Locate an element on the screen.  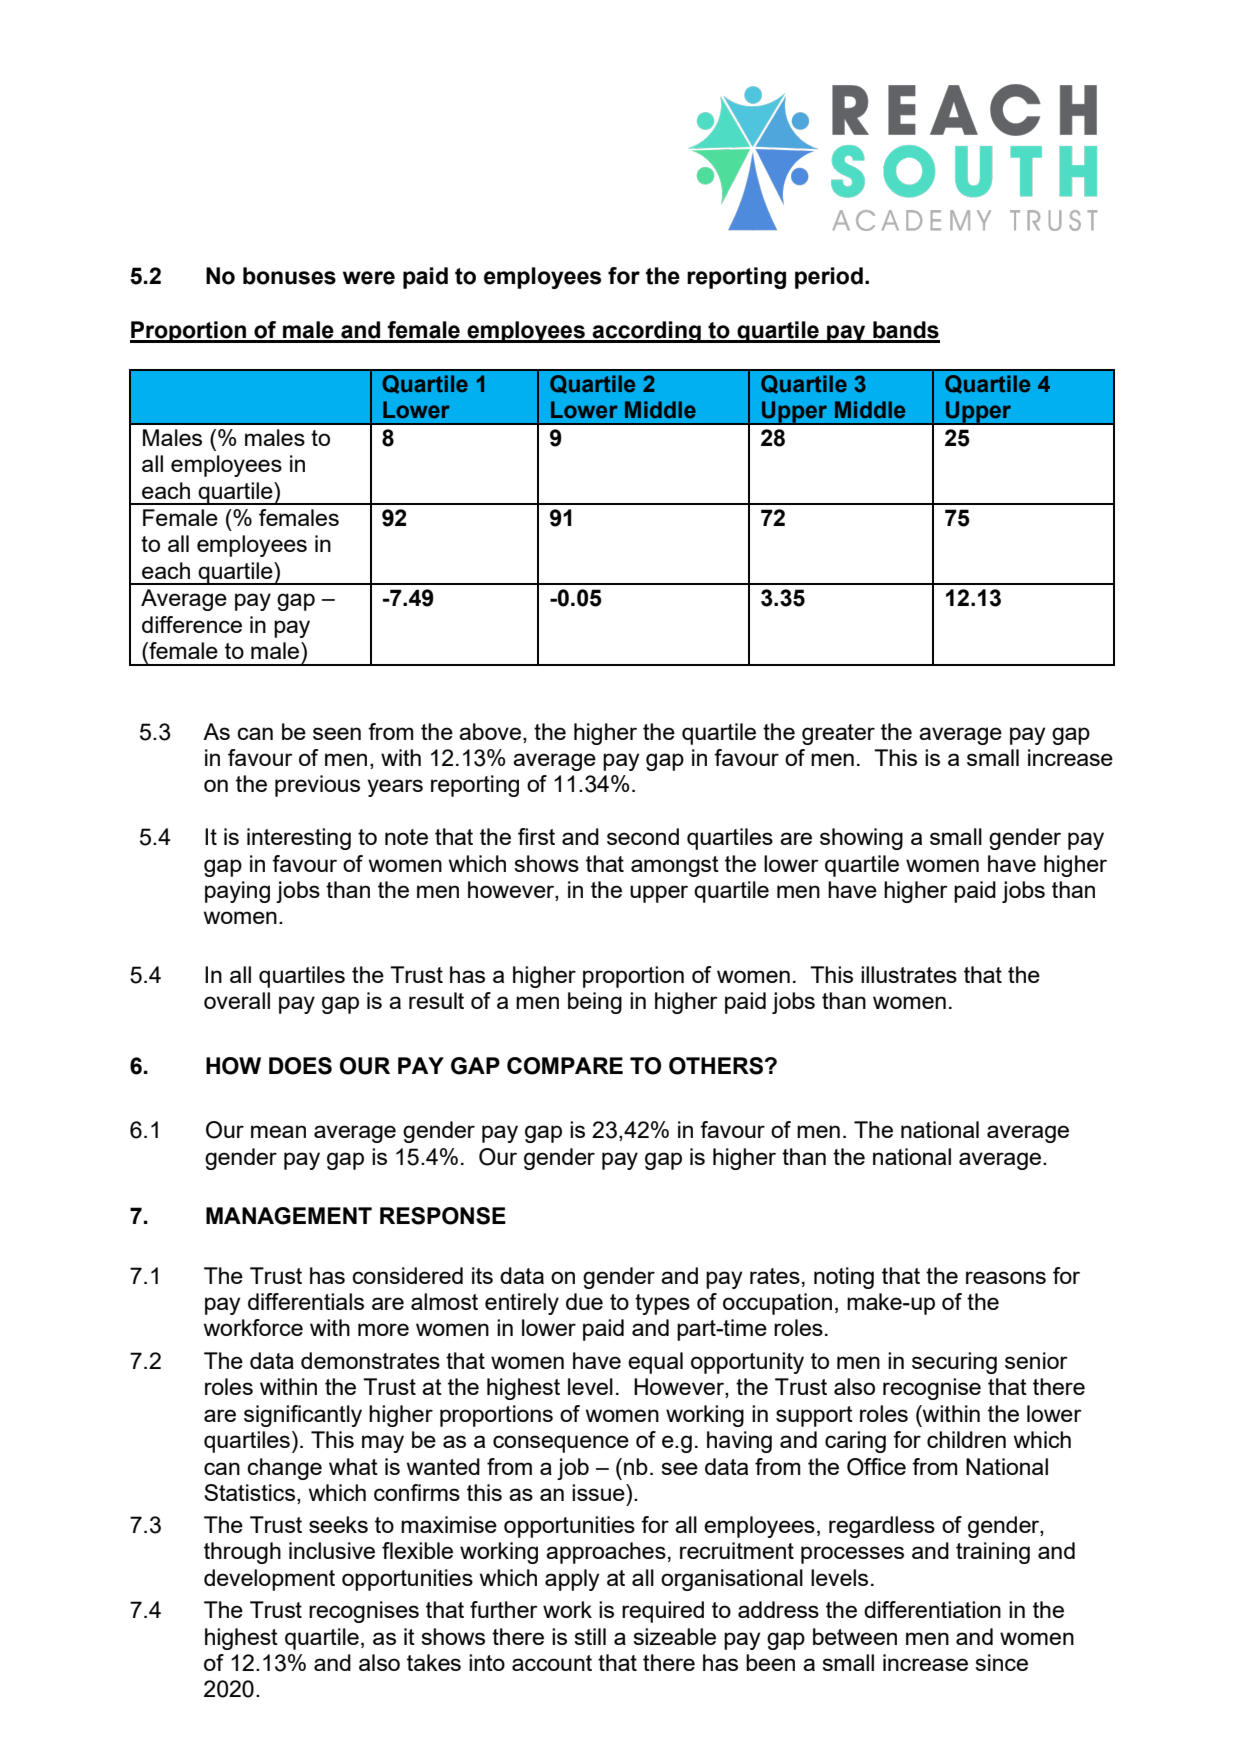
development is located at coordinates (269, 1580).
